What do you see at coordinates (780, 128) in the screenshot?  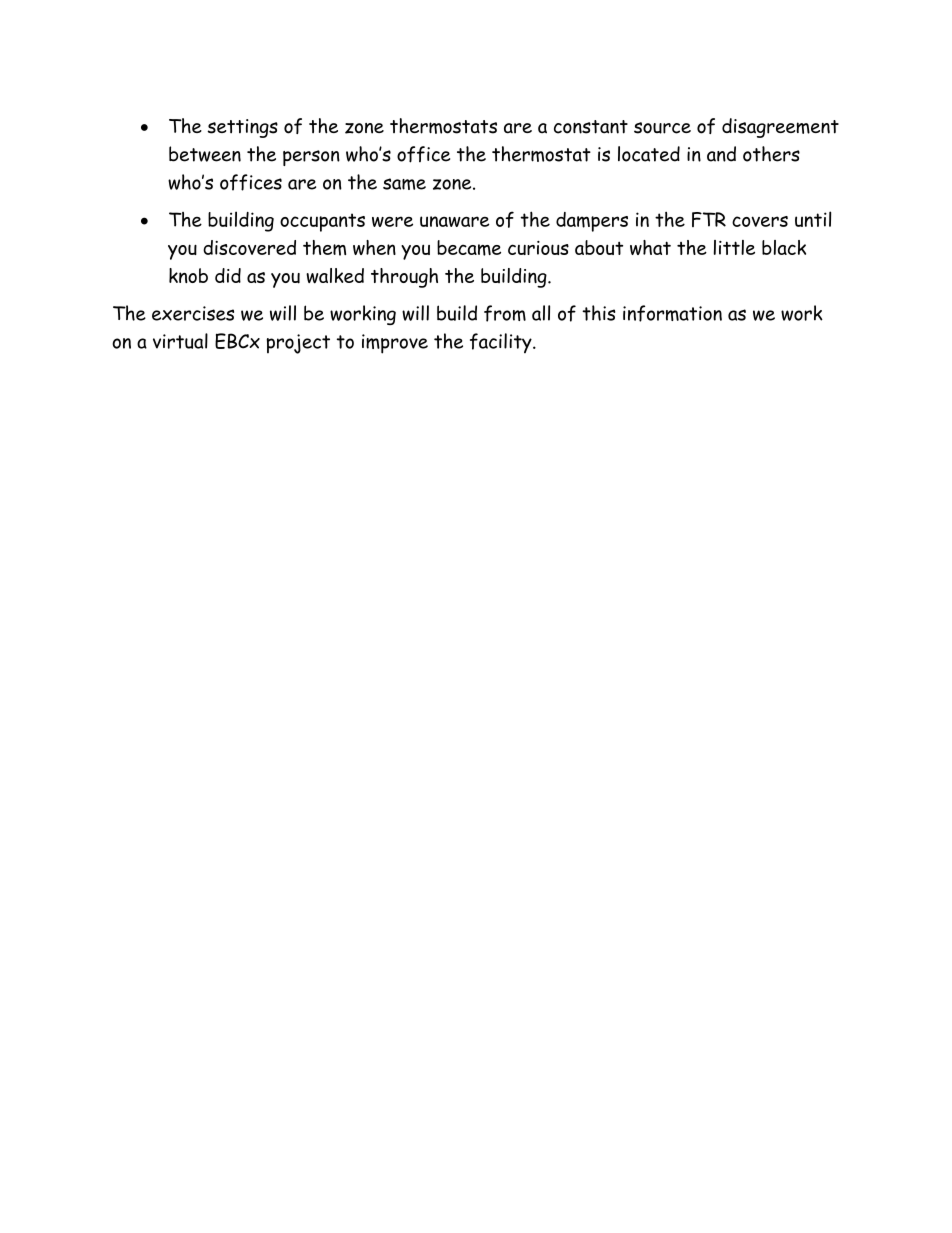 I see `disagreement` at bounding box center [780, 128].
